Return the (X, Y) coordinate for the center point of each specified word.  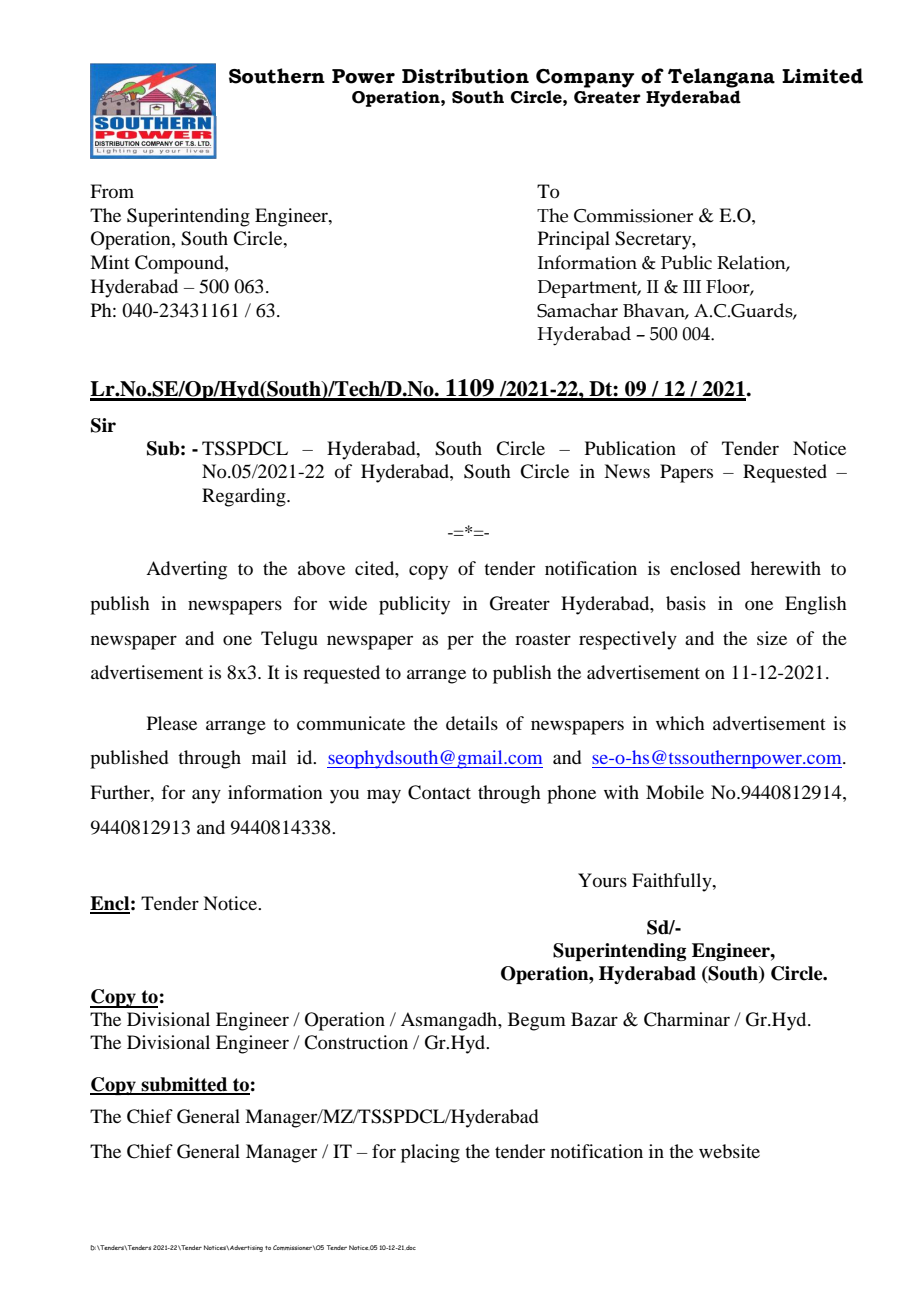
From (112, 191)
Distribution (465, 76)
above (321, 568)
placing (430, 1153)
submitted (185, 1085)
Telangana (721, 78)
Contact (439, 792)
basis (686, 603)
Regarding (245, 497)
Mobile (675, 792)
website (729, 1151)
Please (172, 723)
